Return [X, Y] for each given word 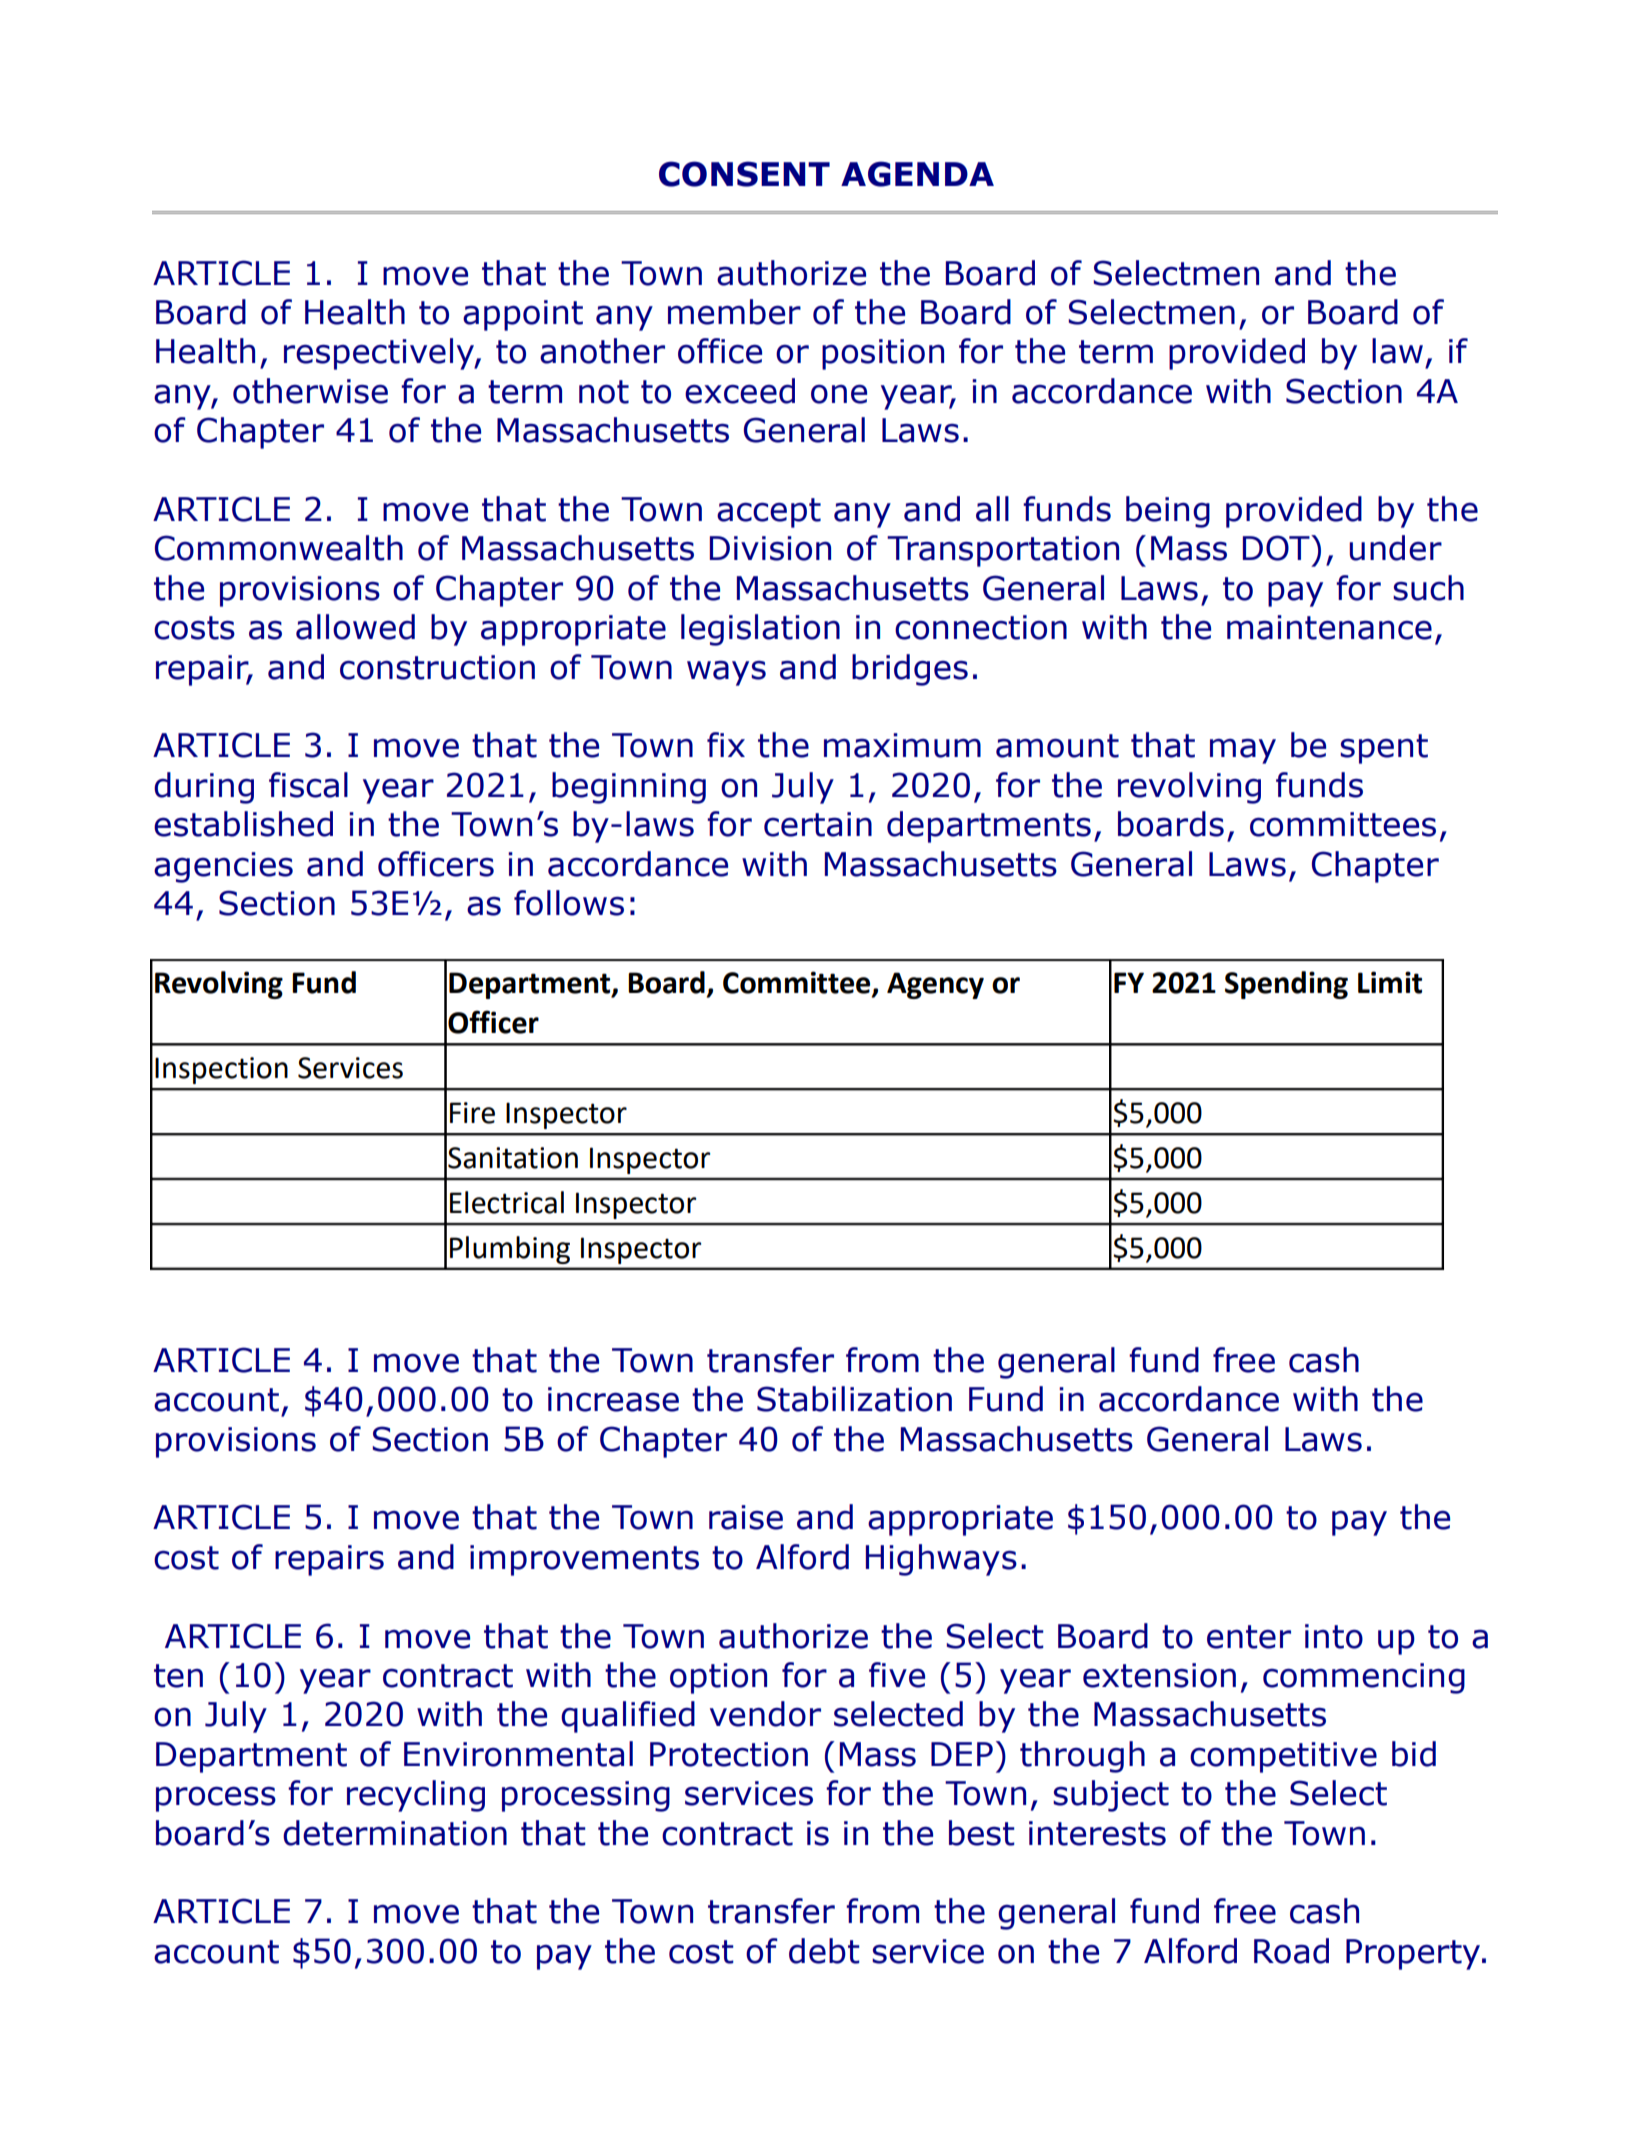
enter [1249, 1637]
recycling [416, 1796]
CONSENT [744, 174]
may [1243, 751]
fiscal [308, 785]
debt [824, 1951]
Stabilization [854, 1399]
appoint [523, 315]
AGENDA [917, 174]
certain [818, 824]
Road [1291, 1951]
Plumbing [510, 1250]
